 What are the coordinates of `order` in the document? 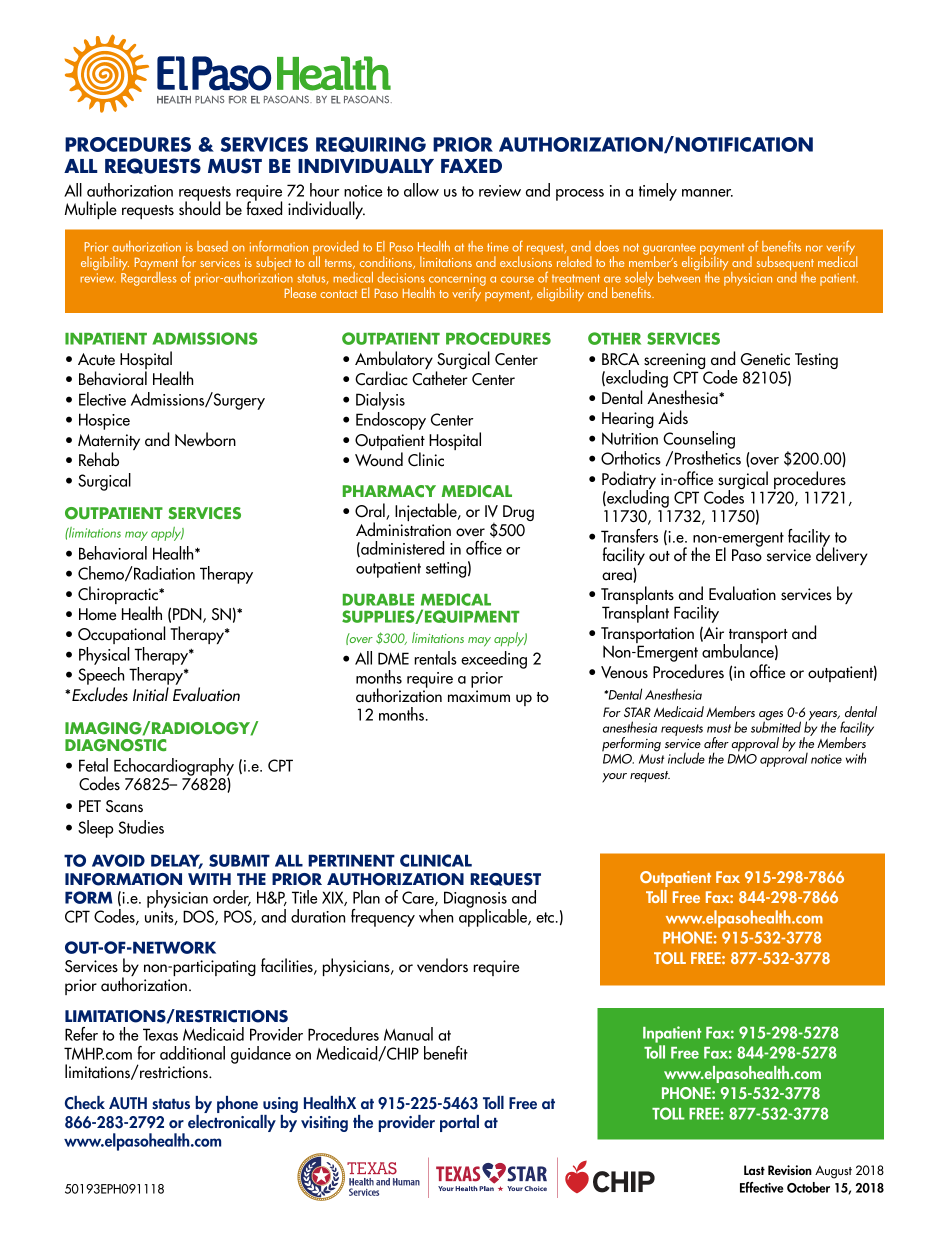 It's located at (232, 898).
